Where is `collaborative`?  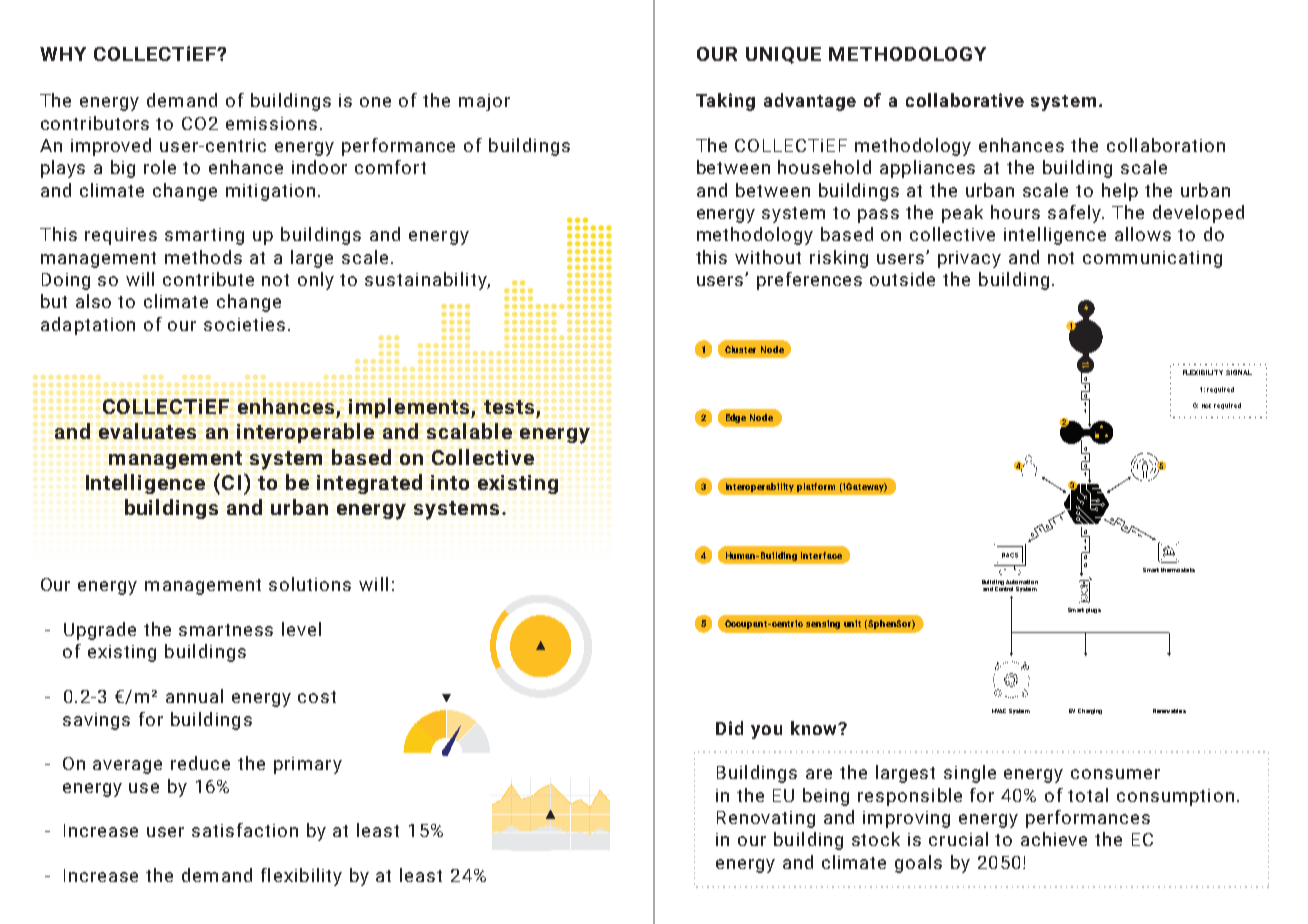
collaborative is located at coordinates (965, 100).
